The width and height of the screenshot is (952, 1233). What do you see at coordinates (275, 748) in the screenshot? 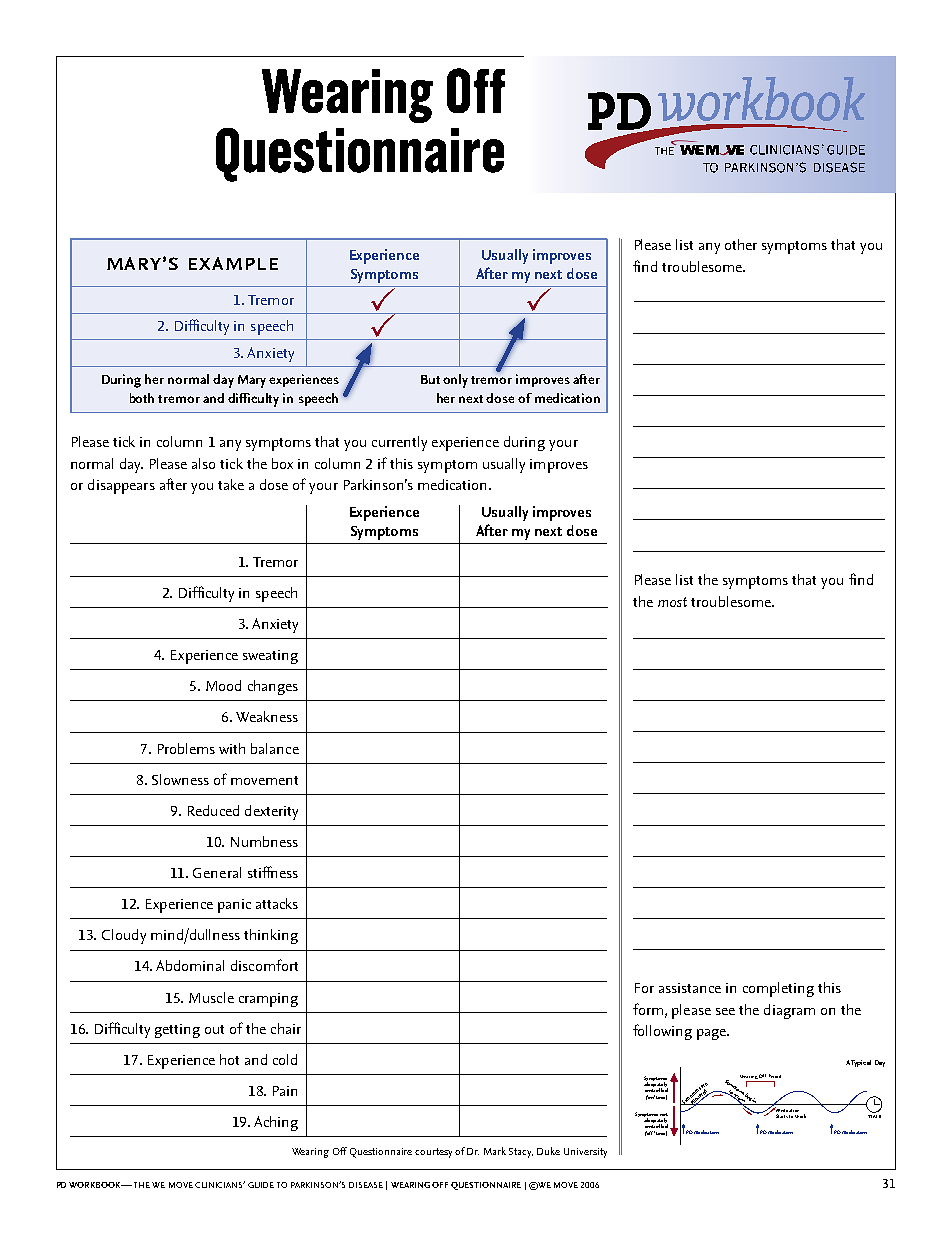
I see `balance` at bounding box center [275, 748].
